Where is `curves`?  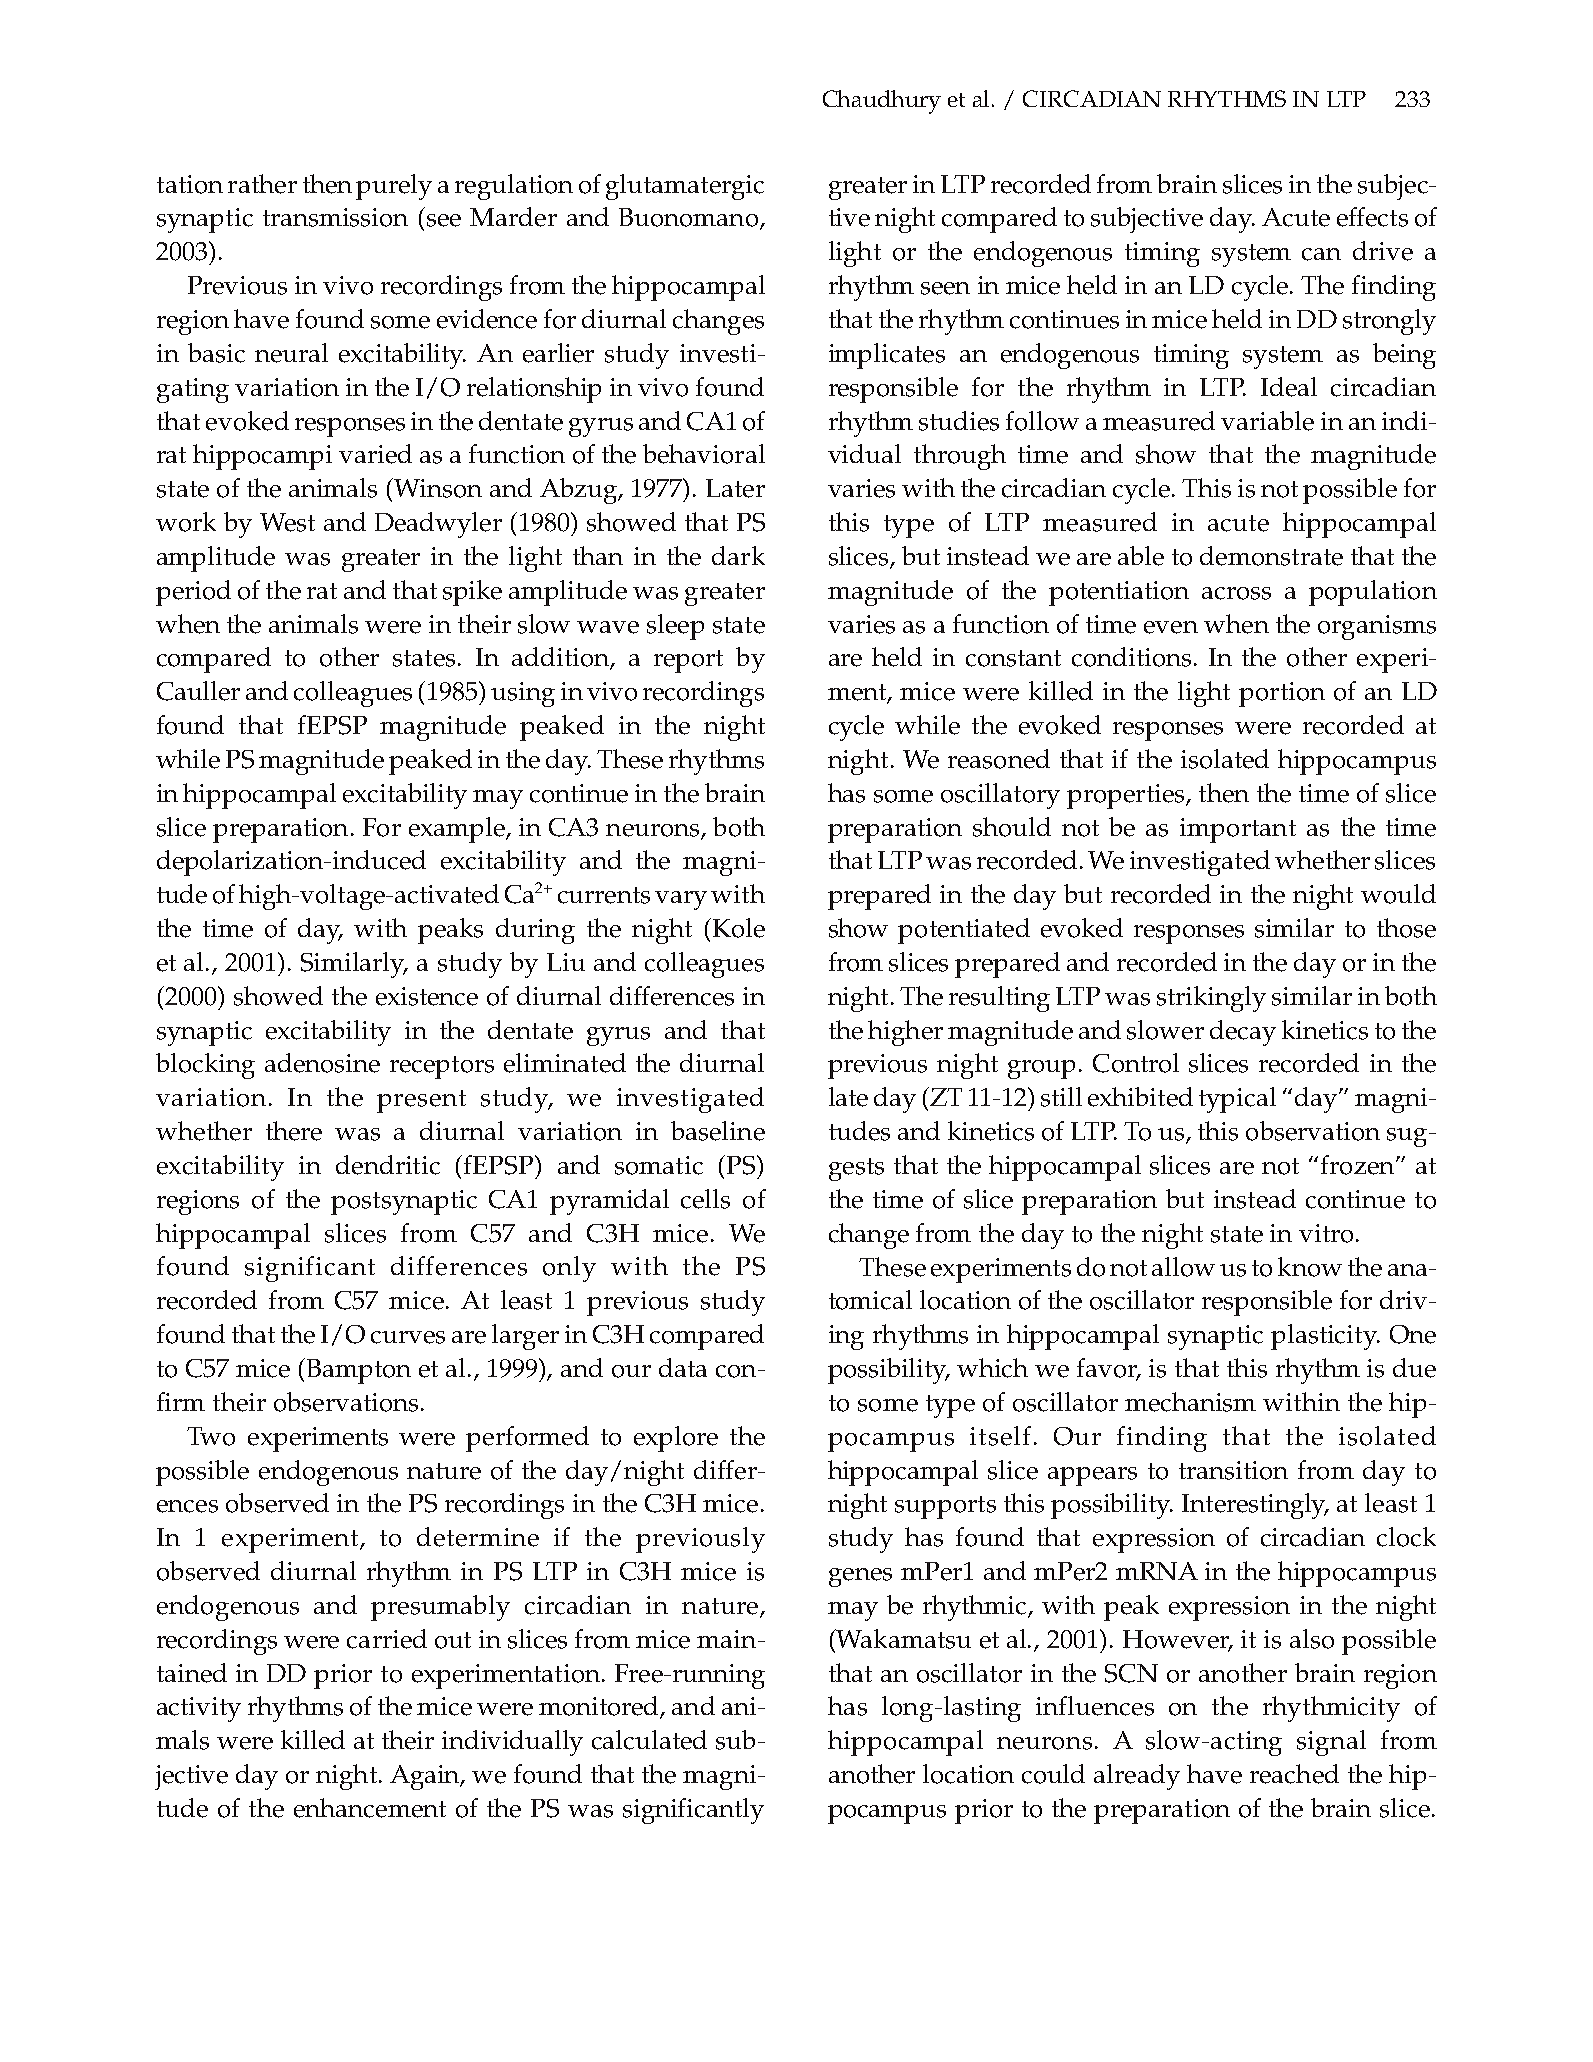
curves is located at coordinates (408, 1337).
